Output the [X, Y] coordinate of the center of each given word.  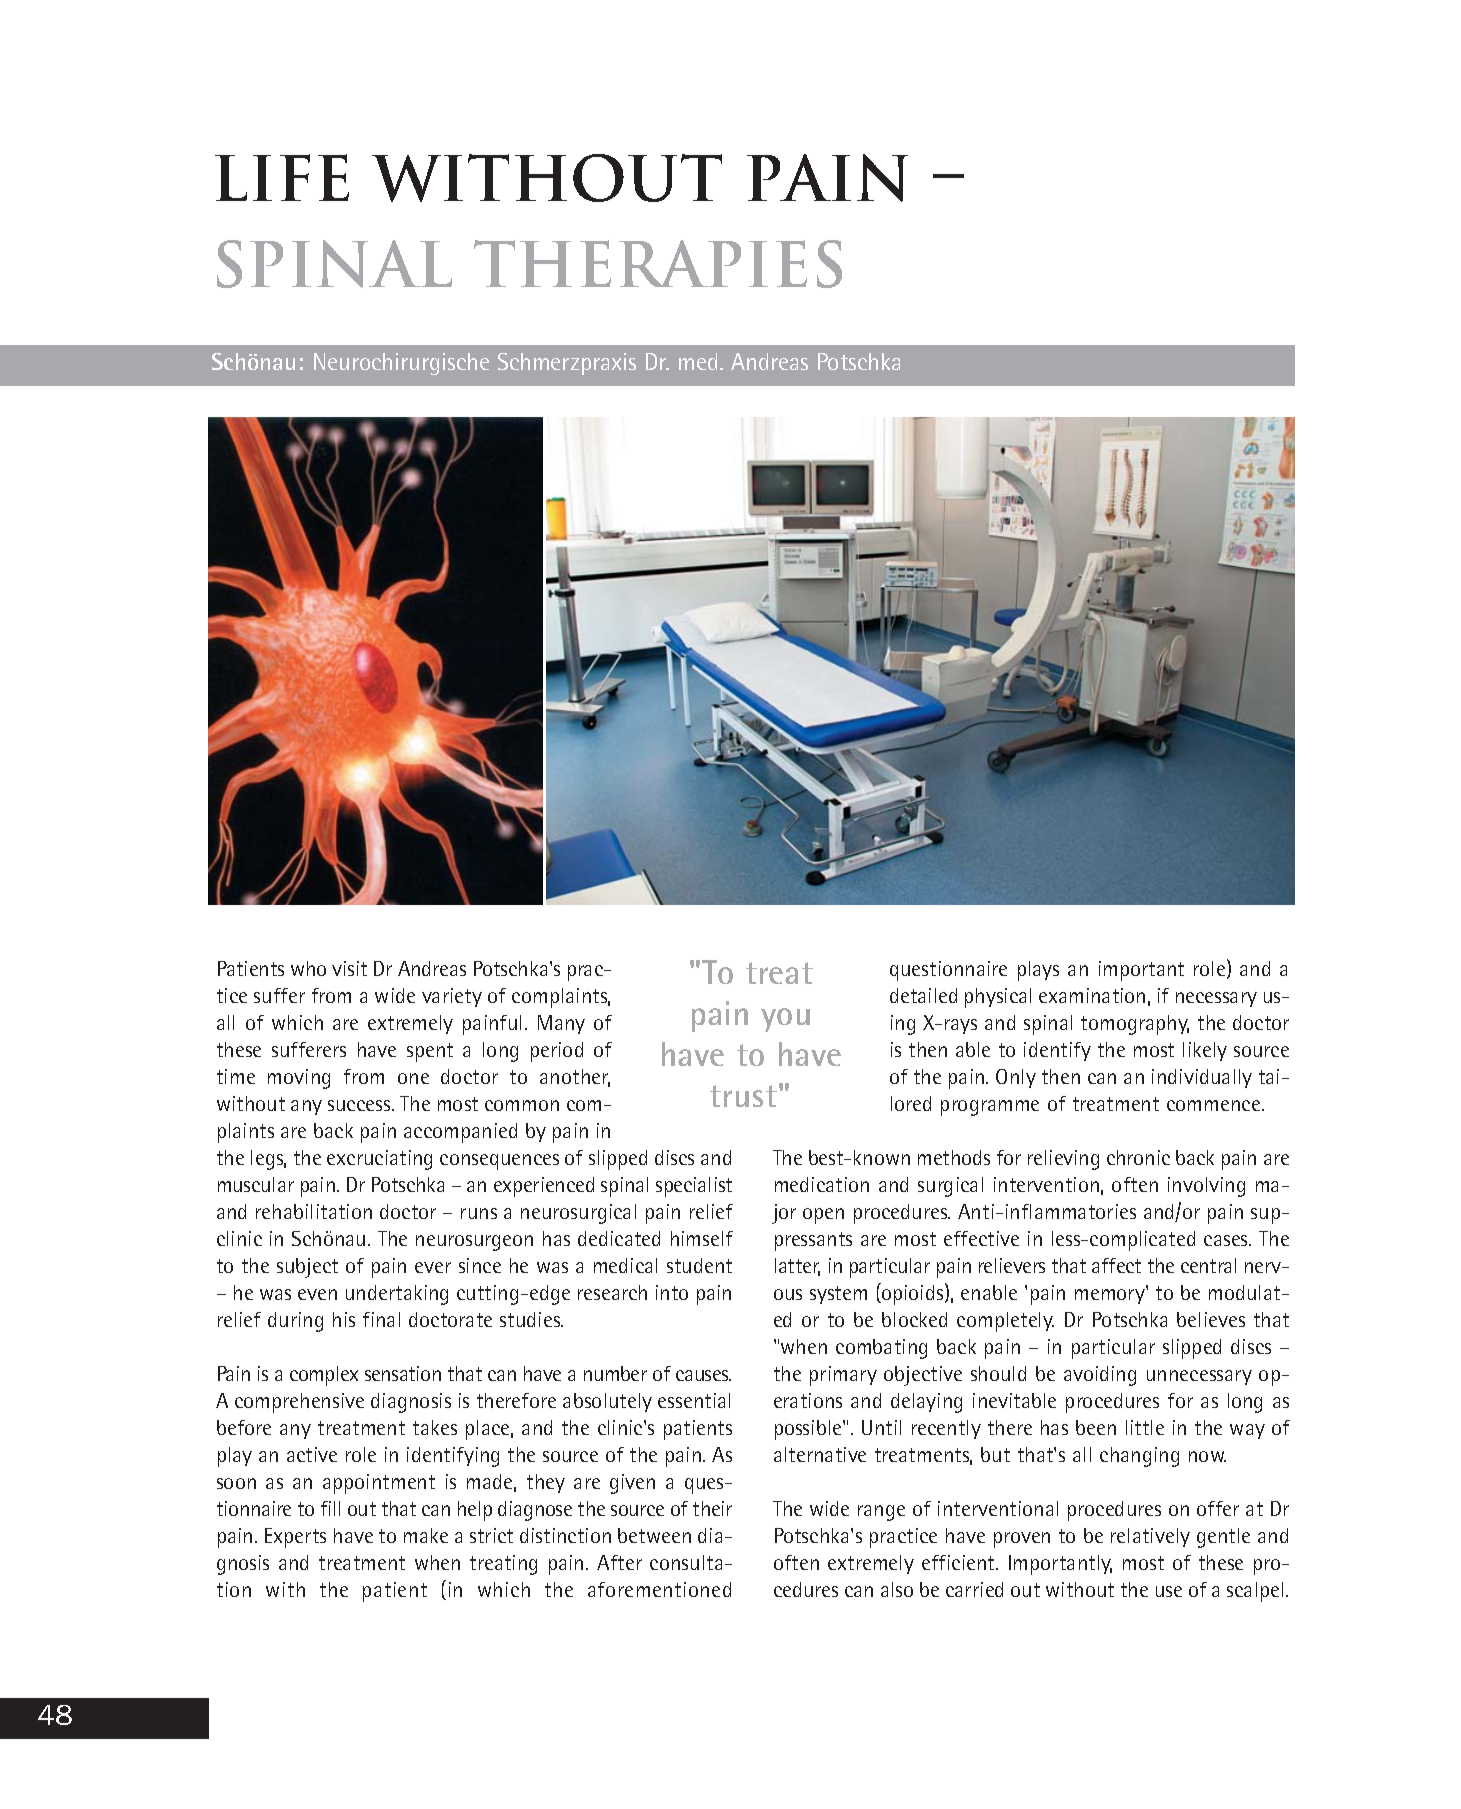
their [712, 1508]
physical [998, 998]
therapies [658, 264]
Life [282, 177]
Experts [295, 1538]
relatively [1150, 1537]
